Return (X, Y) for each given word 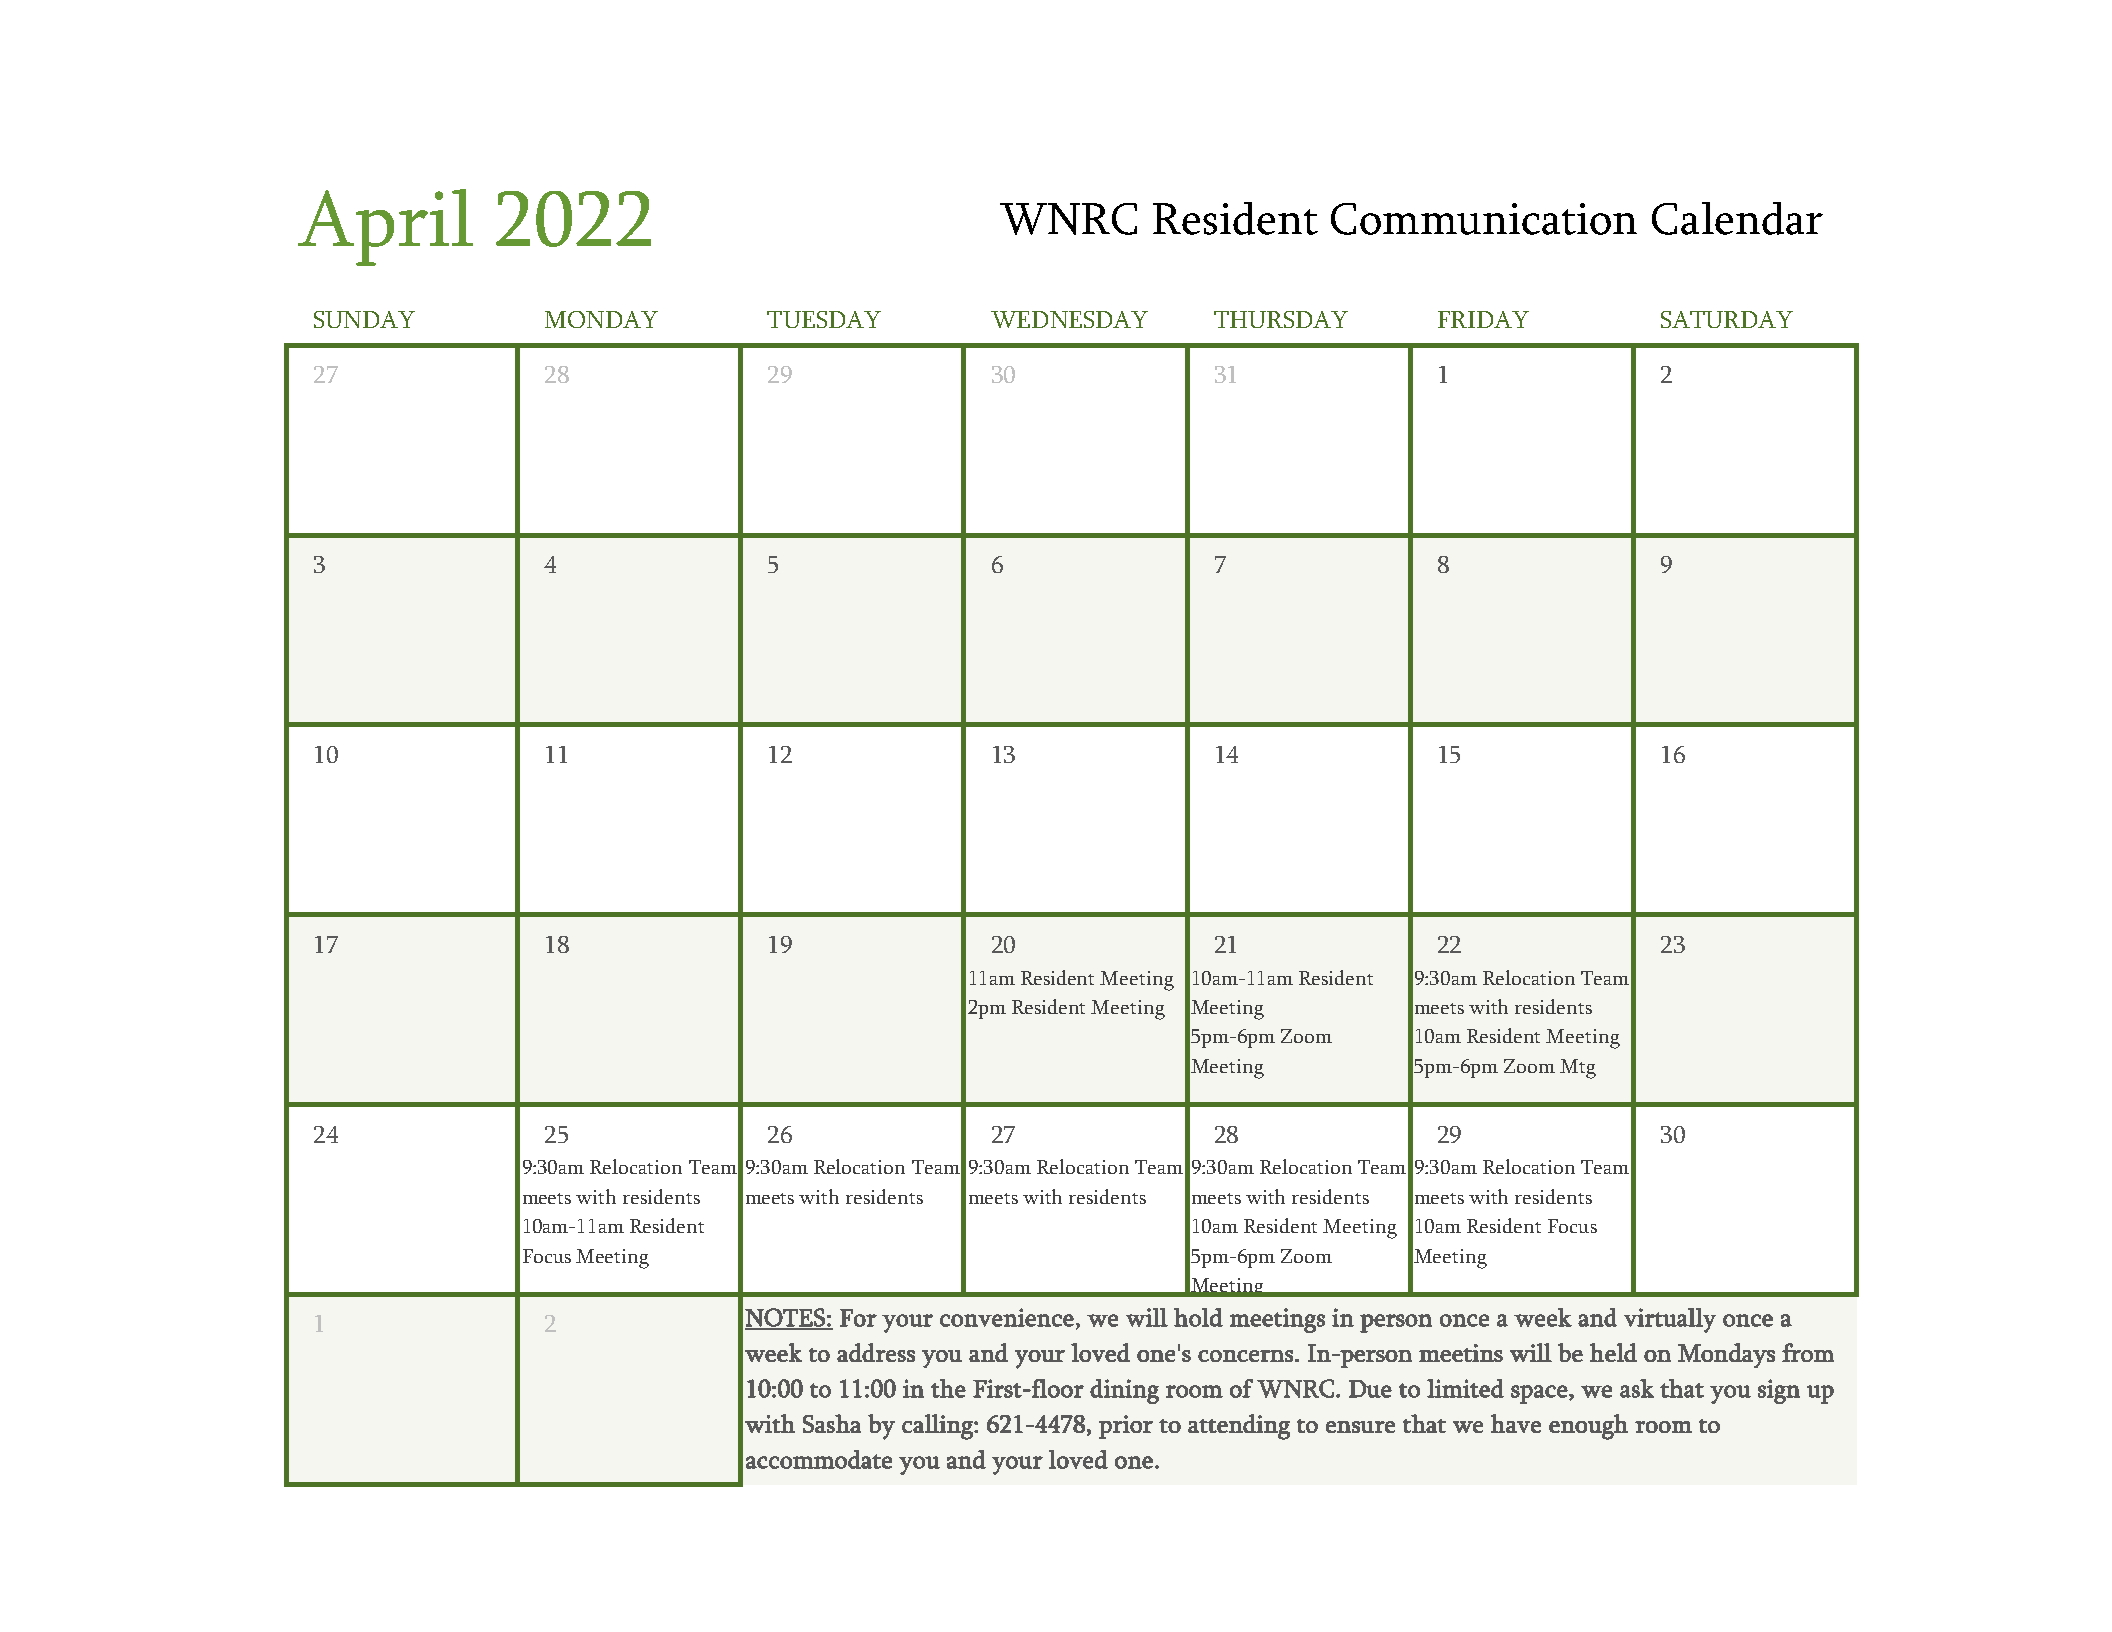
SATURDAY (1727, 319)
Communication (1484, 219)
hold (1198, 1317)
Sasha (832, 1423)
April (385, 227)
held (1613, 1352)
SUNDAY (364, 319)
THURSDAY (1281, 319)
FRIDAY (1483, 319)
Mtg (1578, 1069)
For (858, 1318)
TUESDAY (824, 319)
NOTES (786, 1318)
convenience (1007, 1317)
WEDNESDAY (1069, 319)
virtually (1670, 1320)
